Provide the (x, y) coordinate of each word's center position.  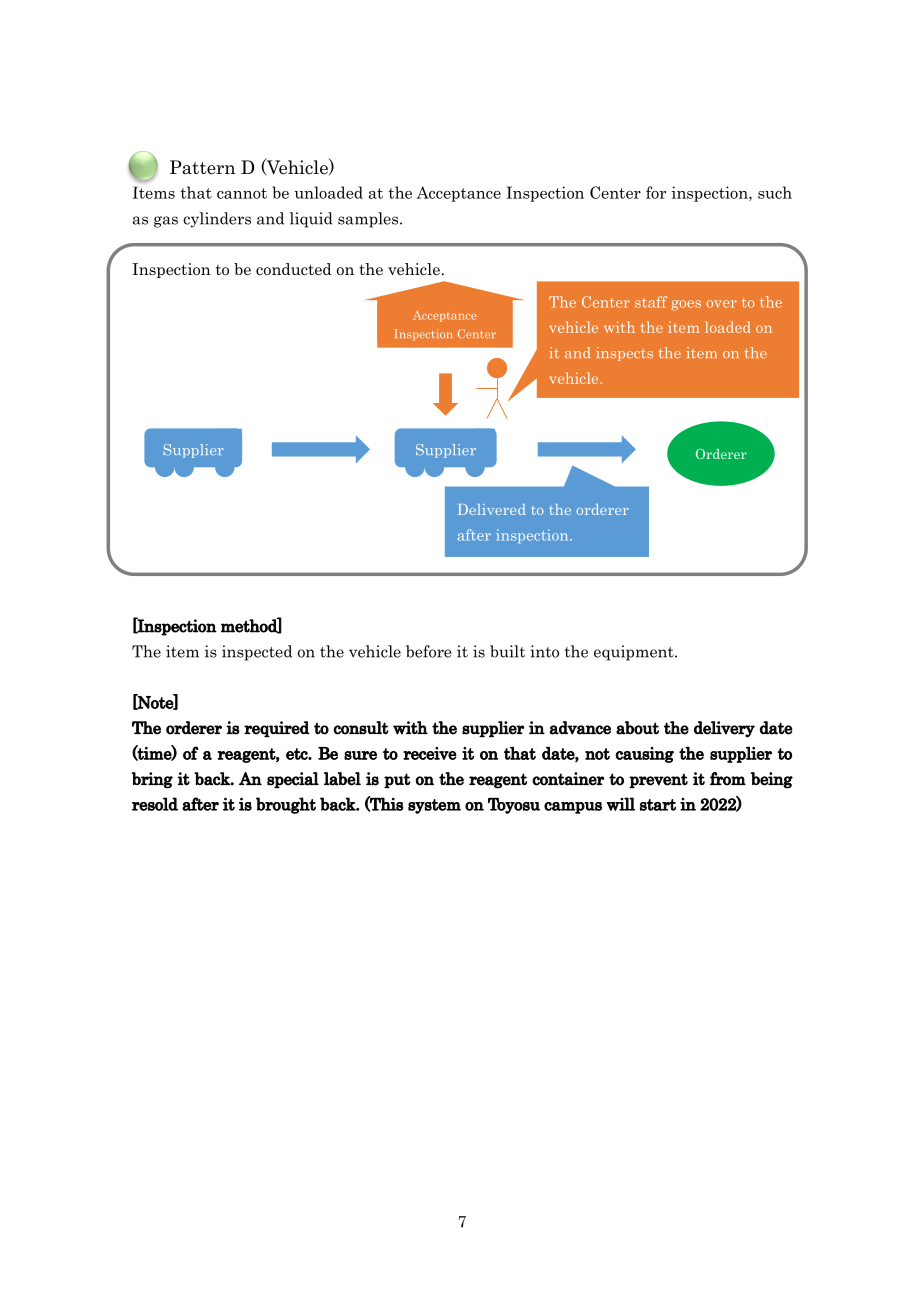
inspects (624, 354)
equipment (635, 653)
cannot (242, 193)
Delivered (492, 509)
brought (286, 805)
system (434, 806)
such (775, 192)
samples (369, 220)
